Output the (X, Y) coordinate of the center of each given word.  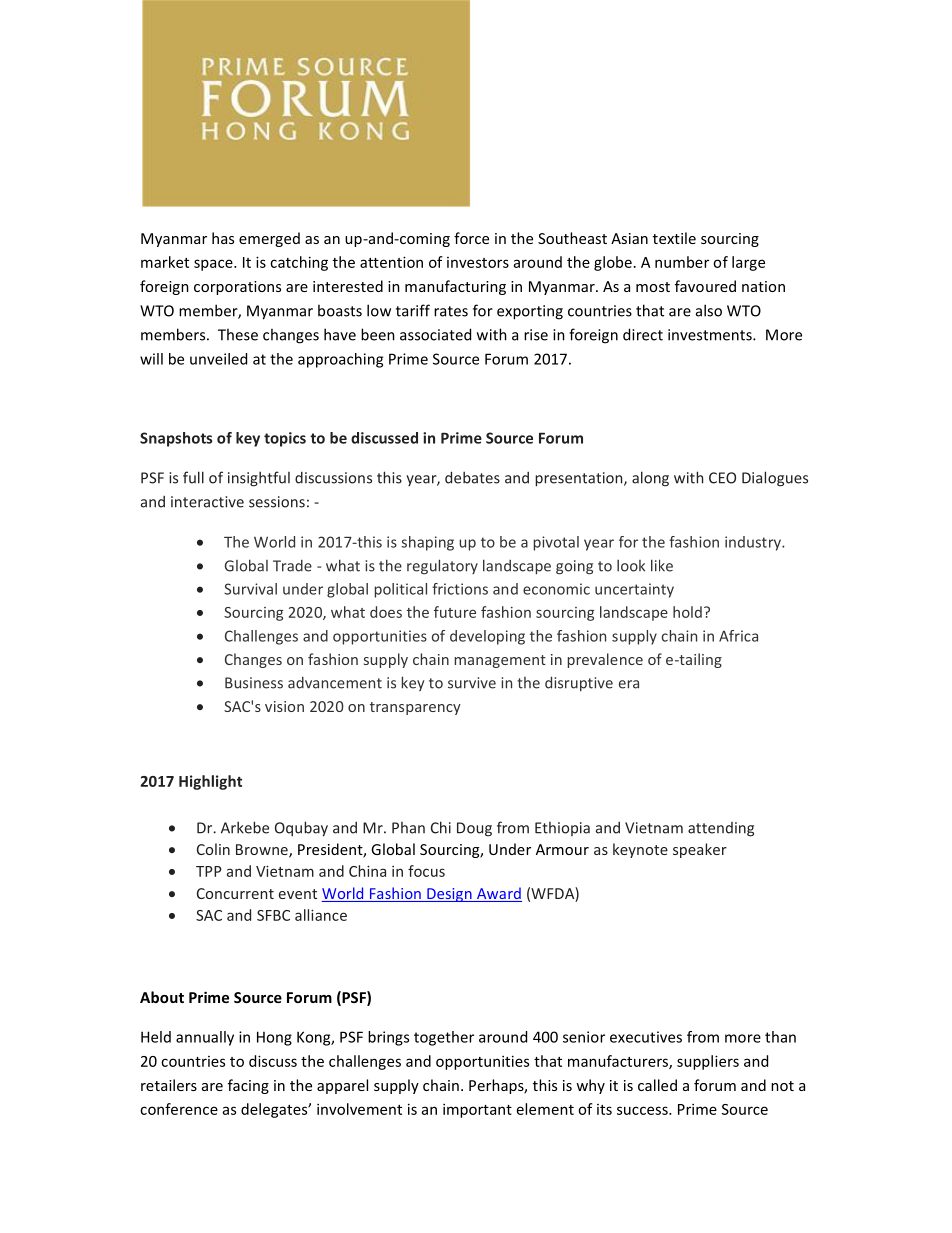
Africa (738, 636)
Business (254, 683)
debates (472, 477)
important (477, 1110)
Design (449, 895)
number (682, 262)
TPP (209, 871)
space (214, 265)
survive (472, 683)
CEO (722, 478)
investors (478, 262)
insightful (259, 479)
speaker (700, 850)
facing (248, 1086)
